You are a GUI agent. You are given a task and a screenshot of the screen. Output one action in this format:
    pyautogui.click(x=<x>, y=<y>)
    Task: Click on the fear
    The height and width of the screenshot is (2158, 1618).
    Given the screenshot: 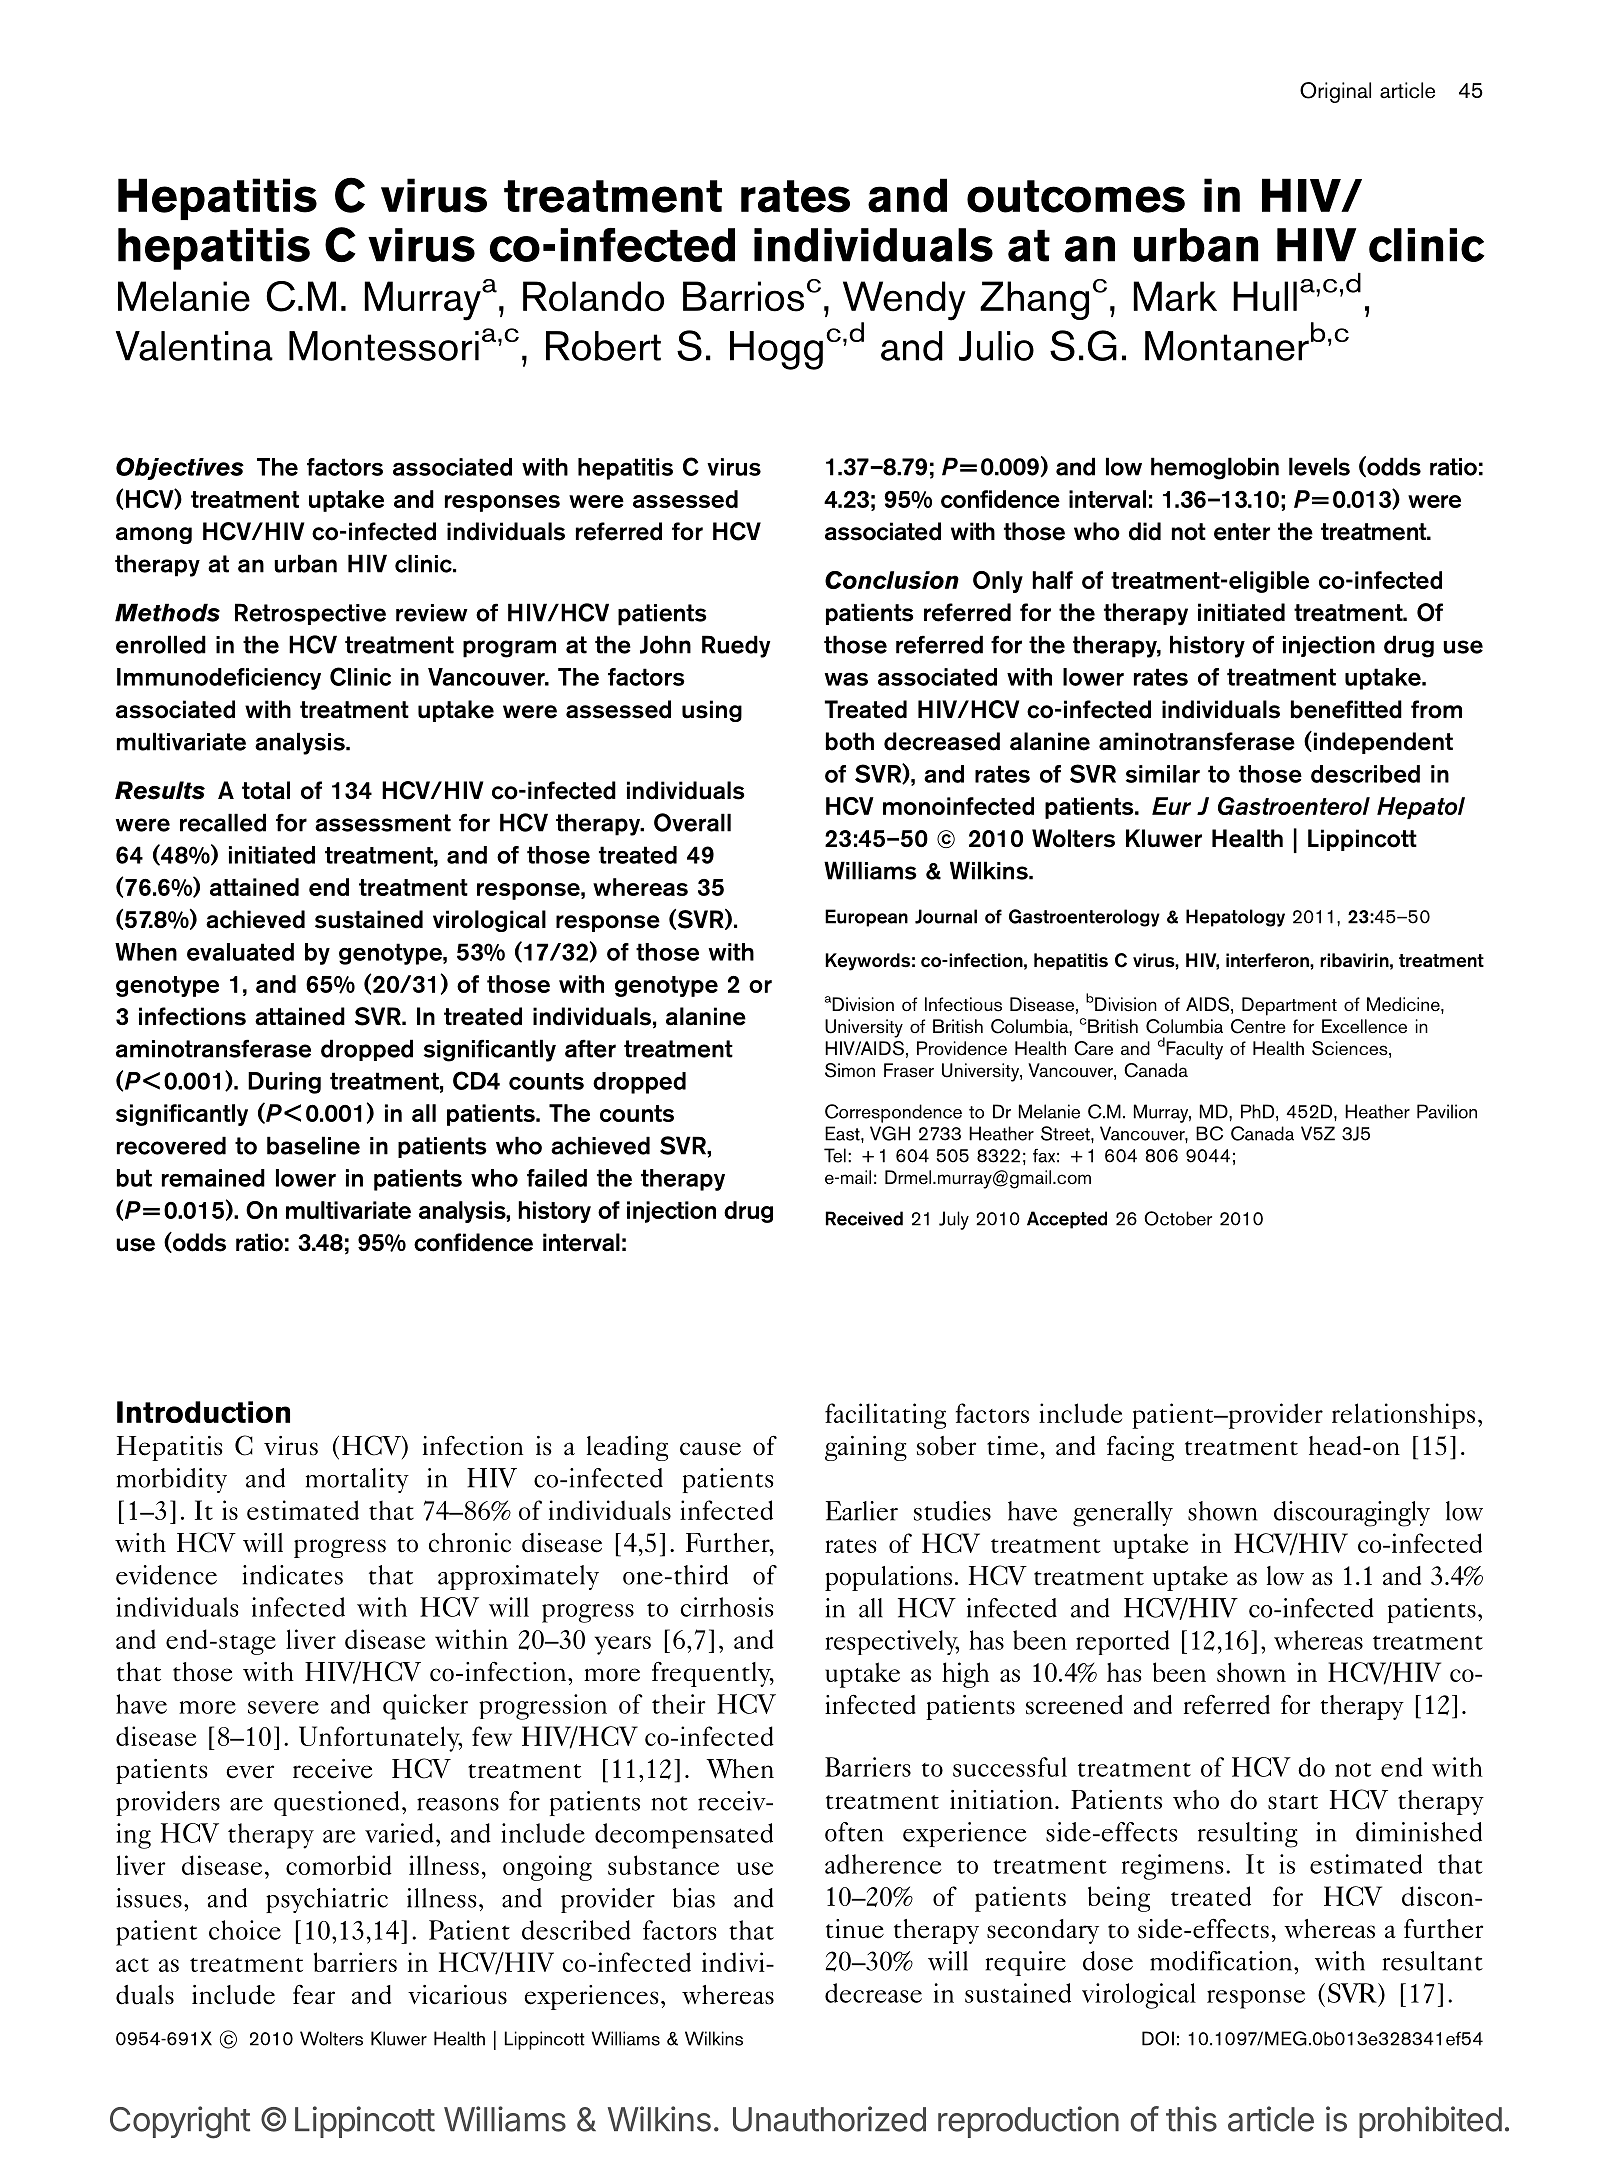 What is the action you would take?
    pyautogui.click(x=314, y=1995)
